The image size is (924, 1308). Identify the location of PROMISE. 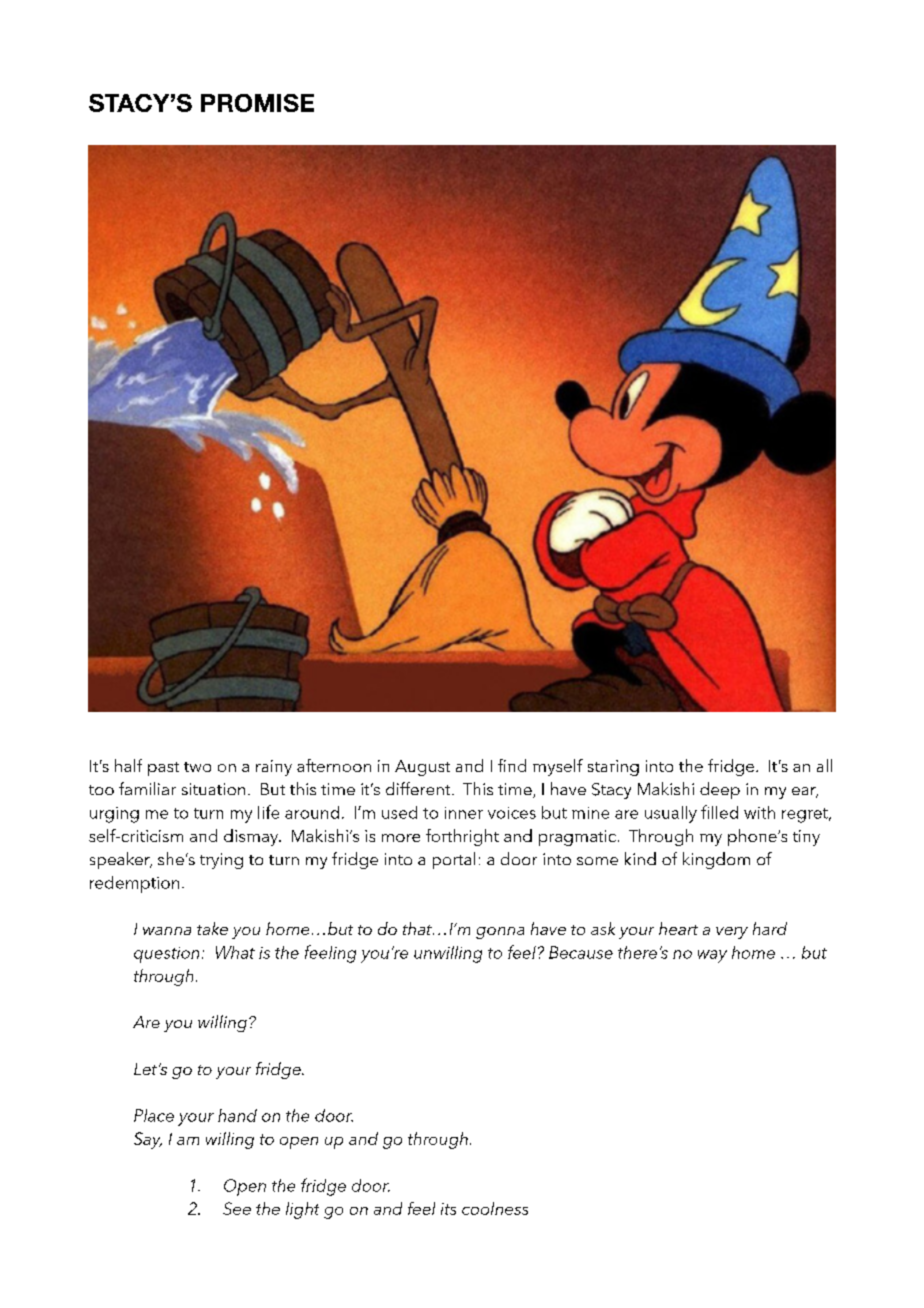
(257, 103).
